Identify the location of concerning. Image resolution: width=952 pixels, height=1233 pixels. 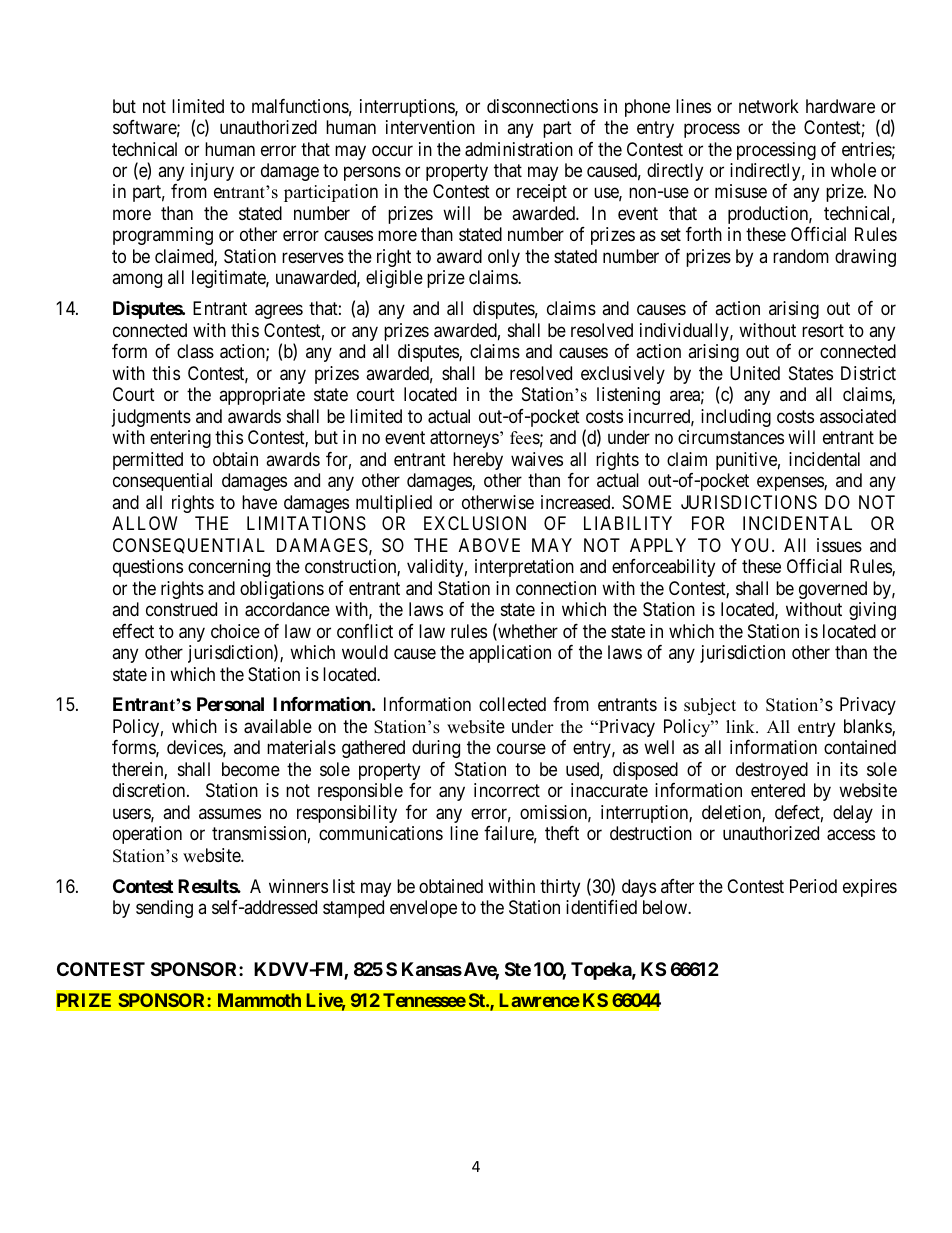
(229, 568).
